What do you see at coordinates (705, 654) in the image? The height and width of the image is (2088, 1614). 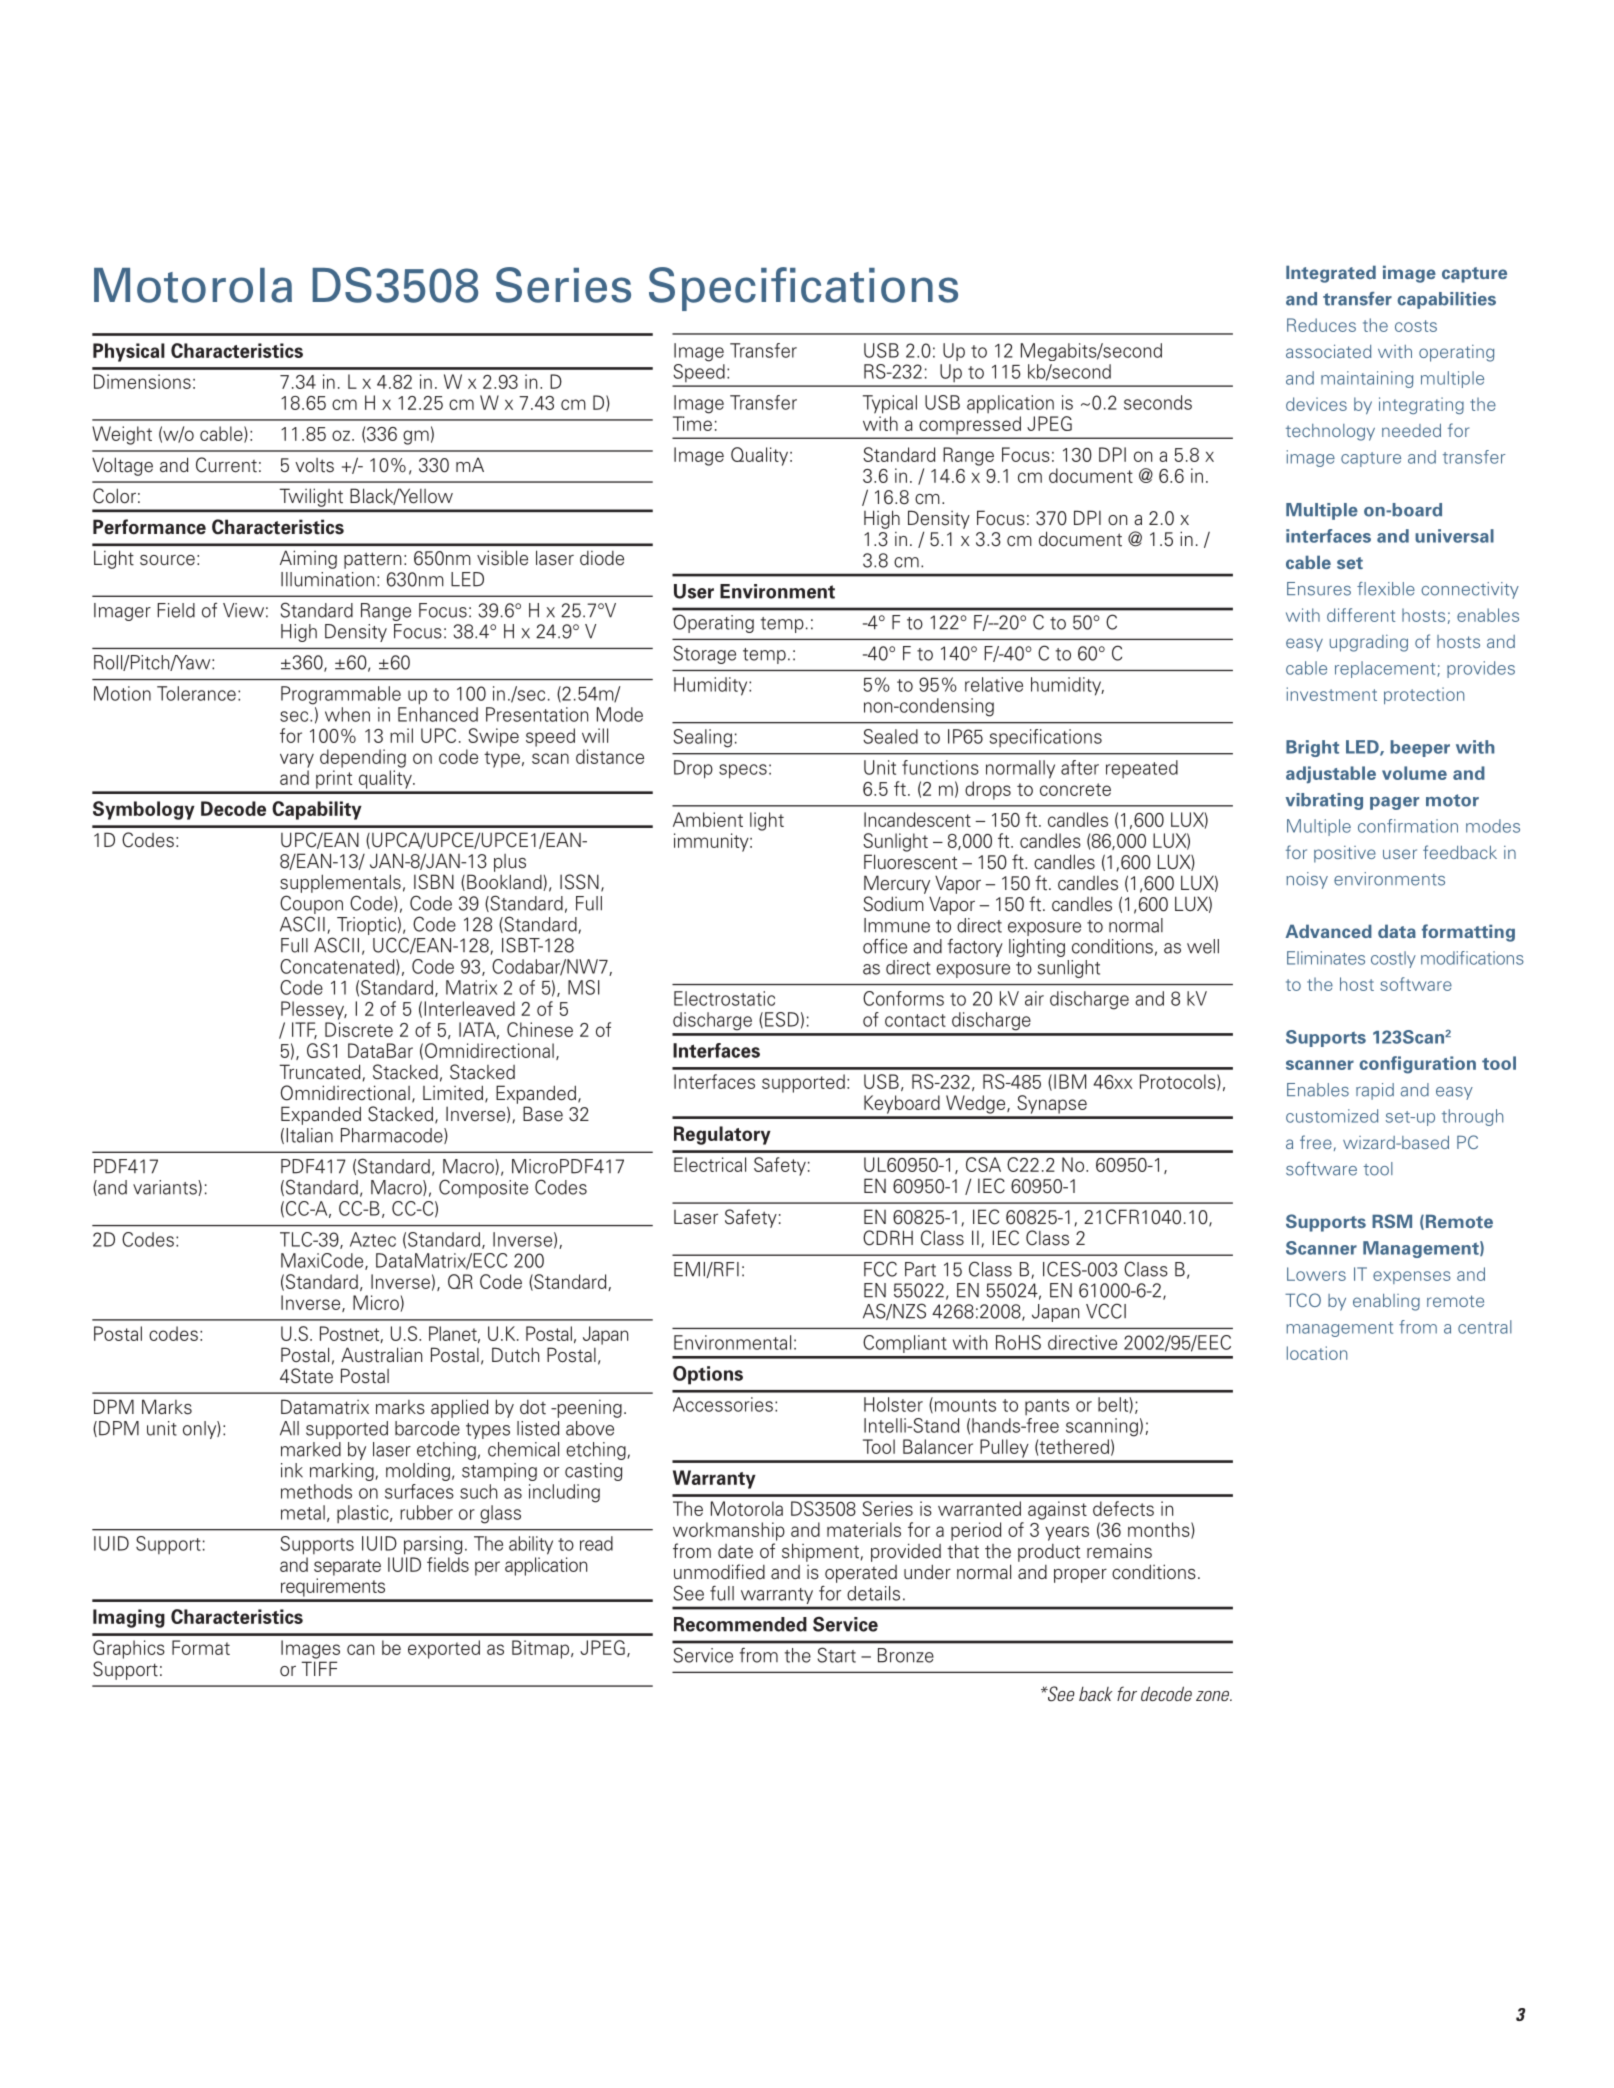 I see `Storage` at bounding box center [705, 654].
